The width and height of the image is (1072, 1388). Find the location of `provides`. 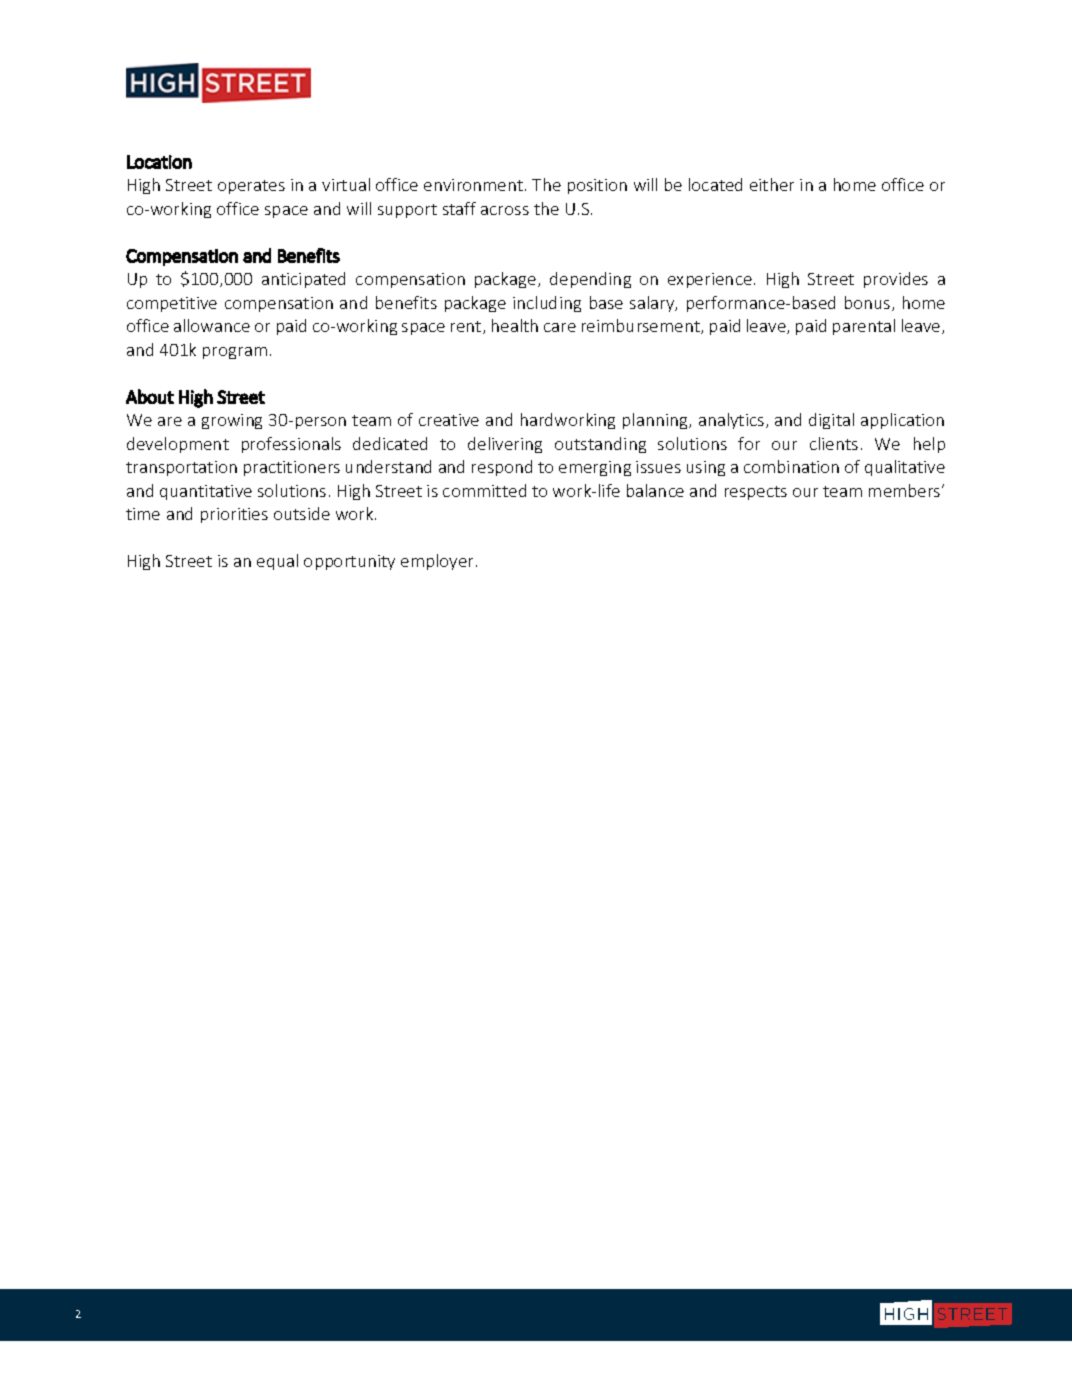

provides is located at coordinates (896, 280).
